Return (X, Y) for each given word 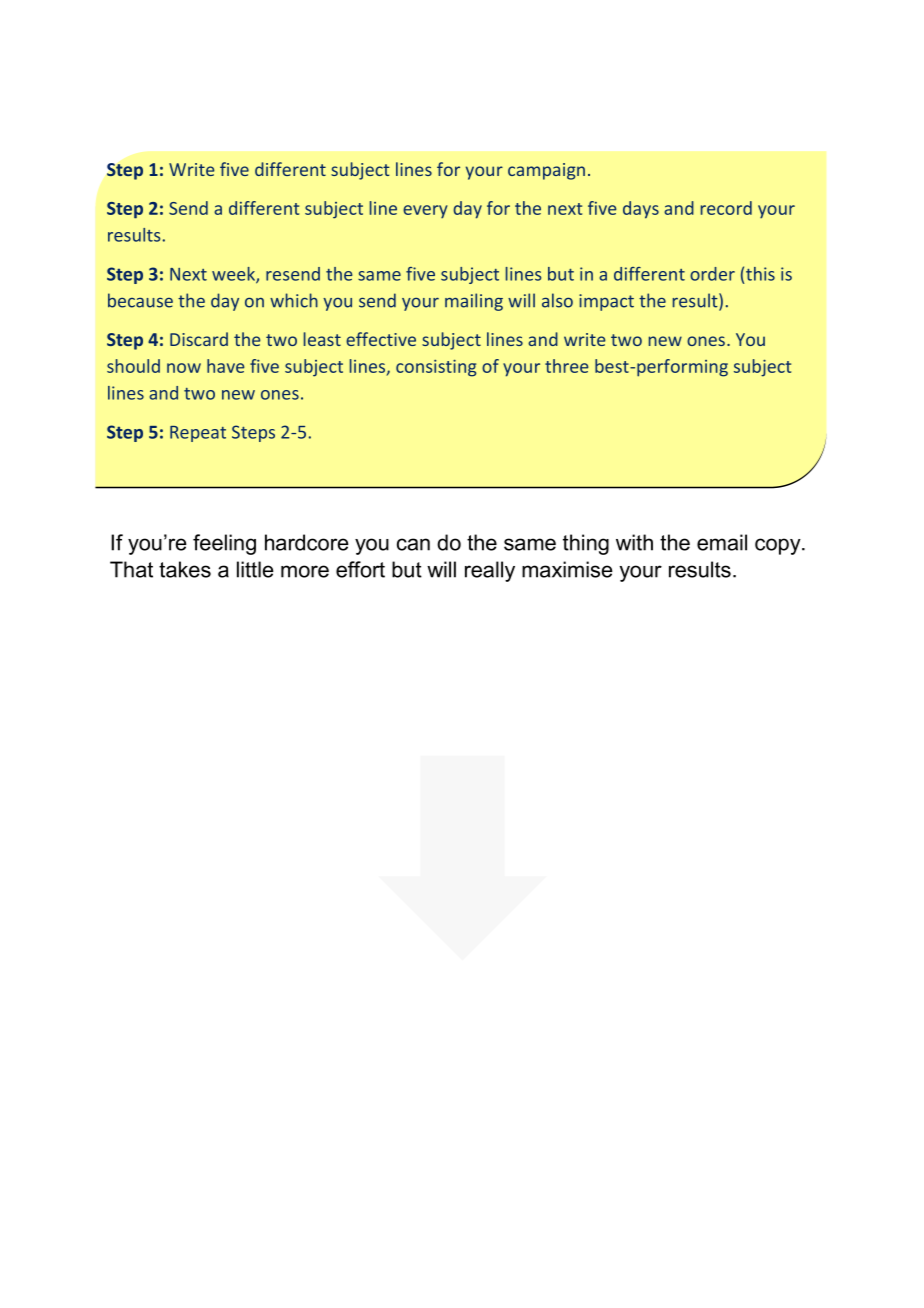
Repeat (198, 434)
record (726, 208)
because (140, 300)
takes (185, 569)
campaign (546, 171)
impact (606, 302)
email (722, 542)
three (567, 366)
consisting (436, 368)
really (490, 571)
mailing (474, 302)
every (425, 212)
